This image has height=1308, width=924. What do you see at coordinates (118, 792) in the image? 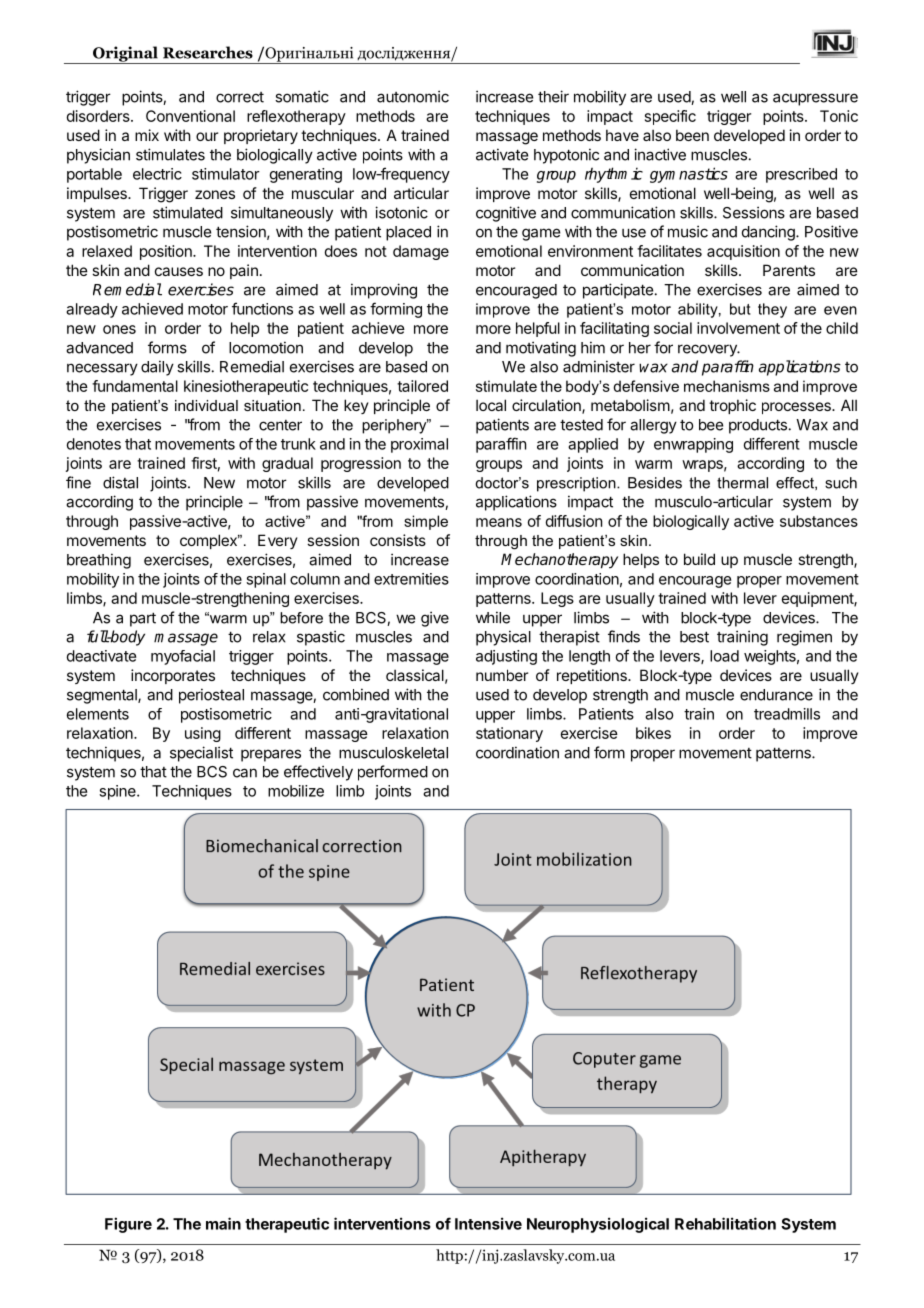
I see `spine` at bounding box center [118, 792].
